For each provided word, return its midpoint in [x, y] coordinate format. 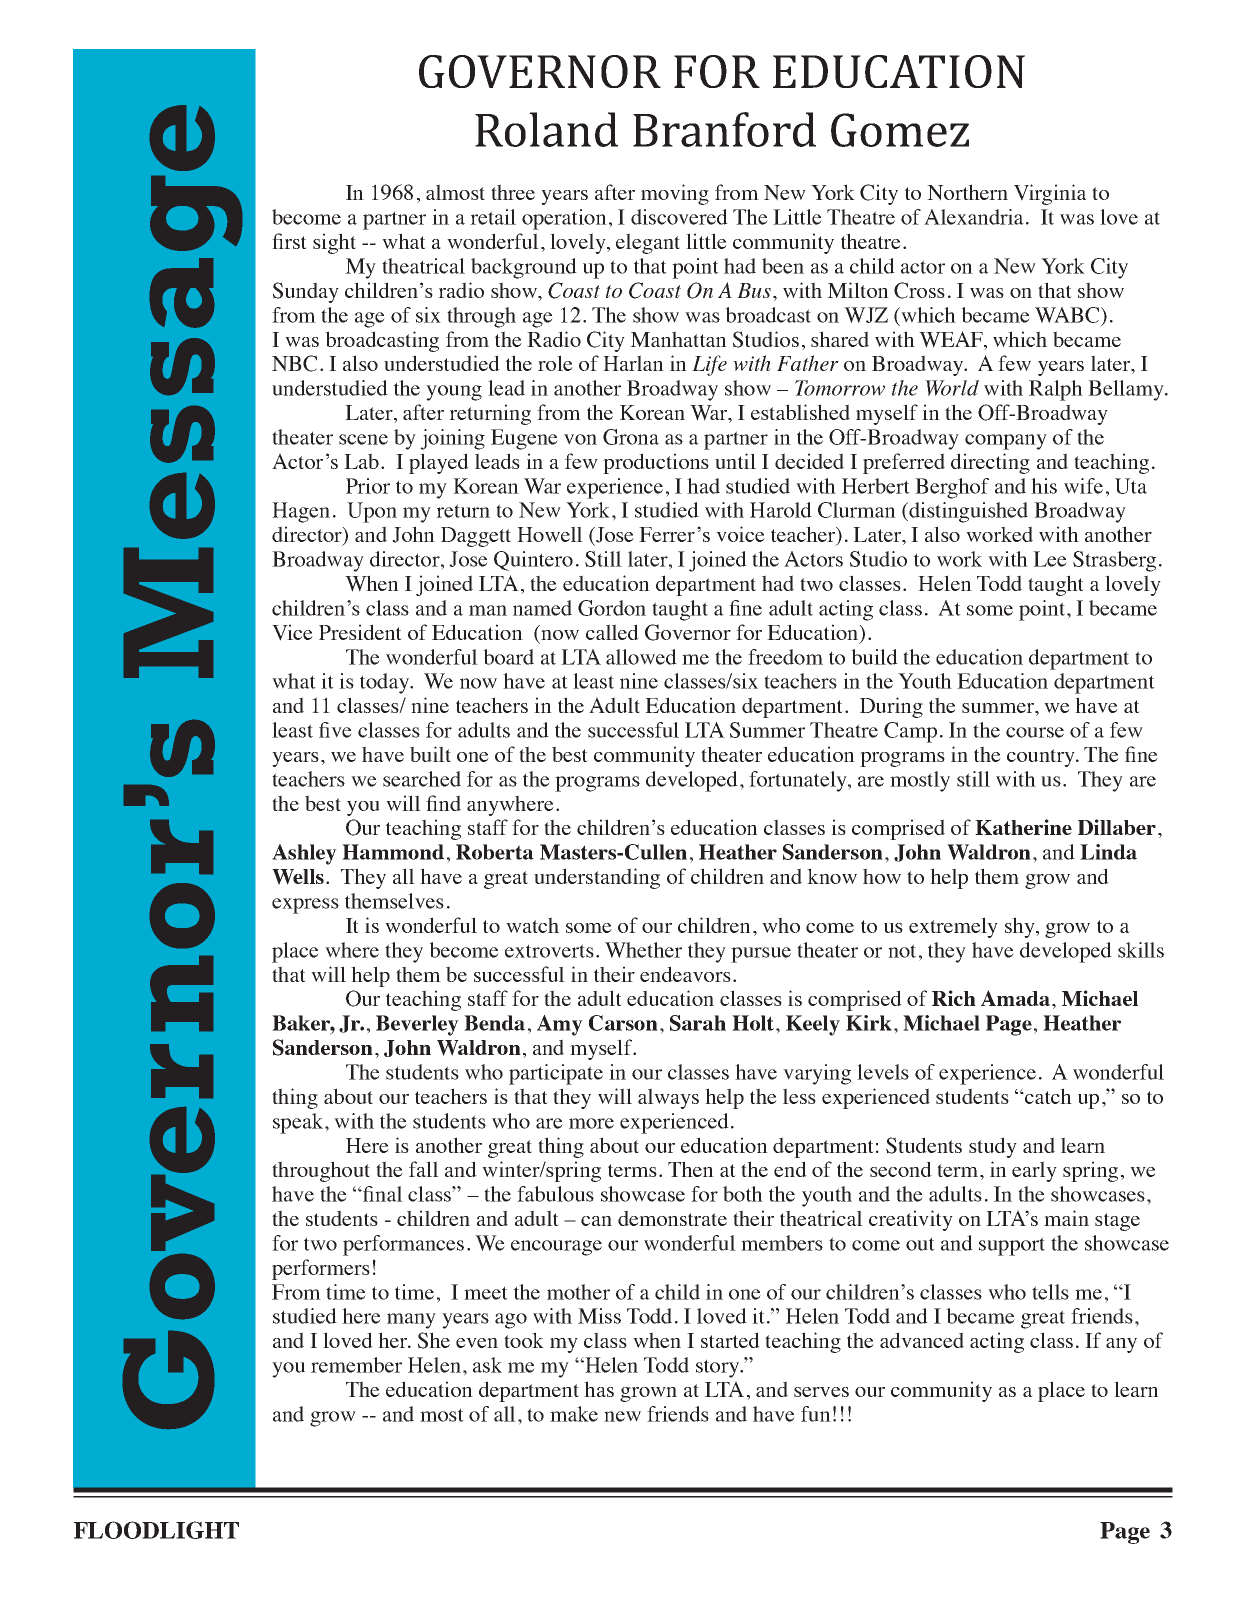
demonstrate [672, 1218]
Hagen [301, 512]
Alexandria [974, 217]
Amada [1015, 998]
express [305, 906]
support [1012, 1246]
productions [656, 463]
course [1035, 732]
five [335, 730]
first [289, 241]
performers [321, 1269]
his [1044, 486]
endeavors [685, 974]
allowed [641, 657]
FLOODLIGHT [156, 1530]
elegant [648, 243]
